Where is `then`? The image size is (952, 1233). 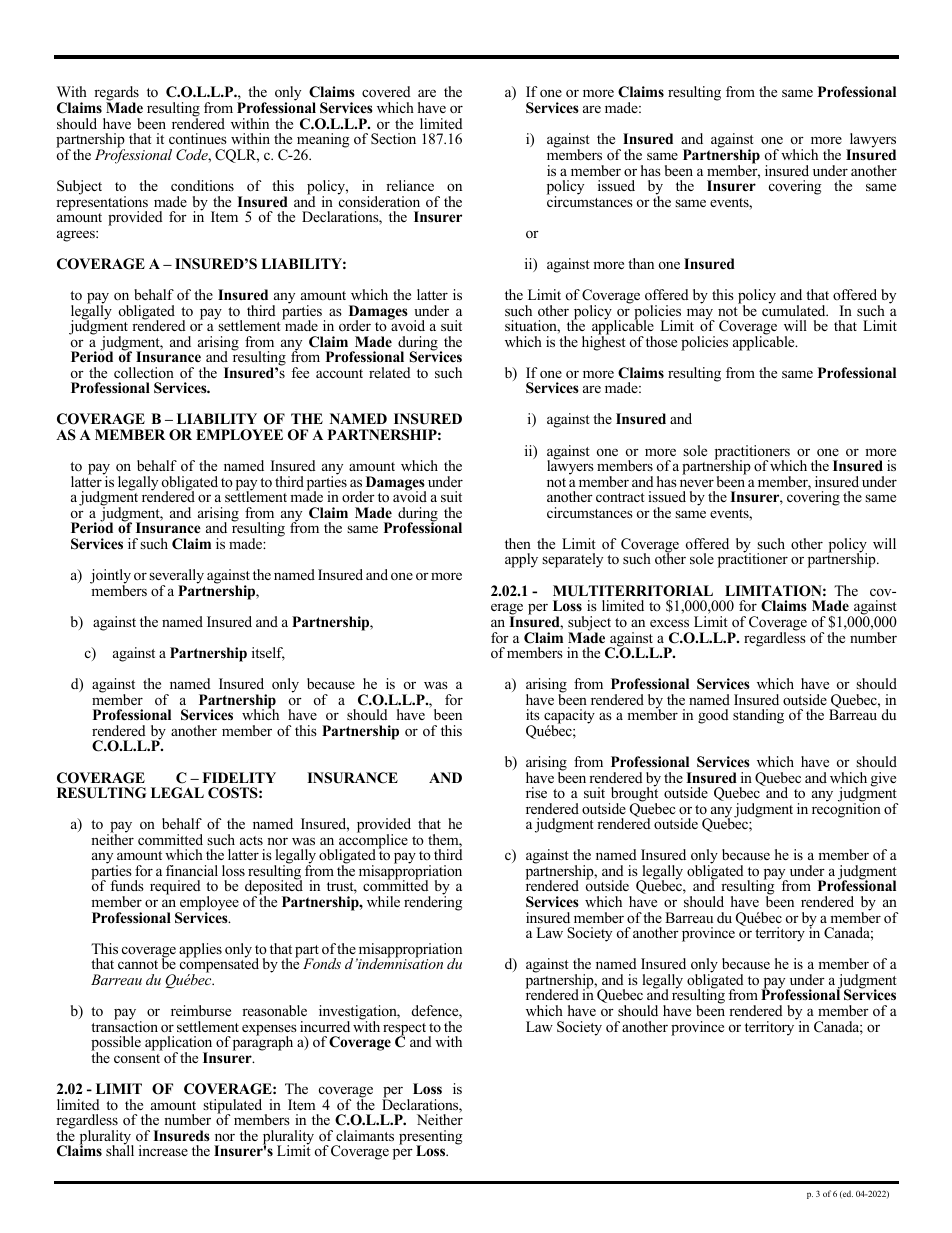
then is located at coordinates (518, 543).
